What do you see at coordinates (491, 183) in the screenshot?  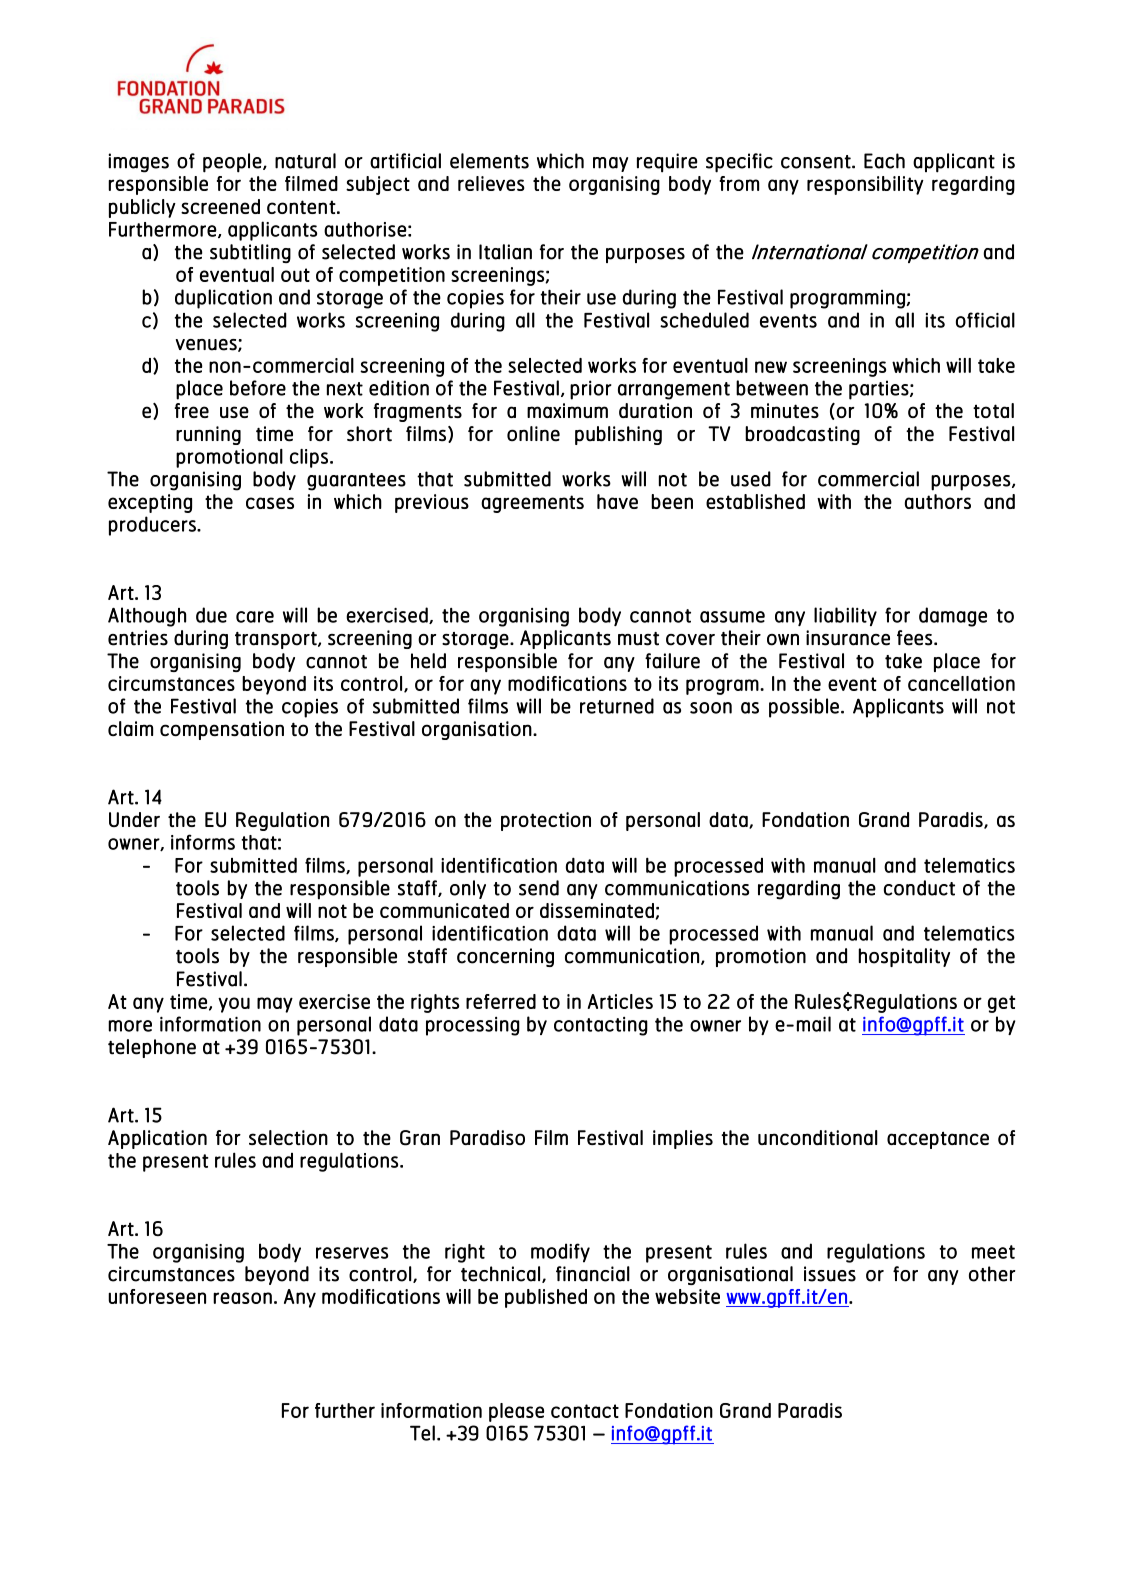 I see `relieves` at bounding box center [491, 183].
